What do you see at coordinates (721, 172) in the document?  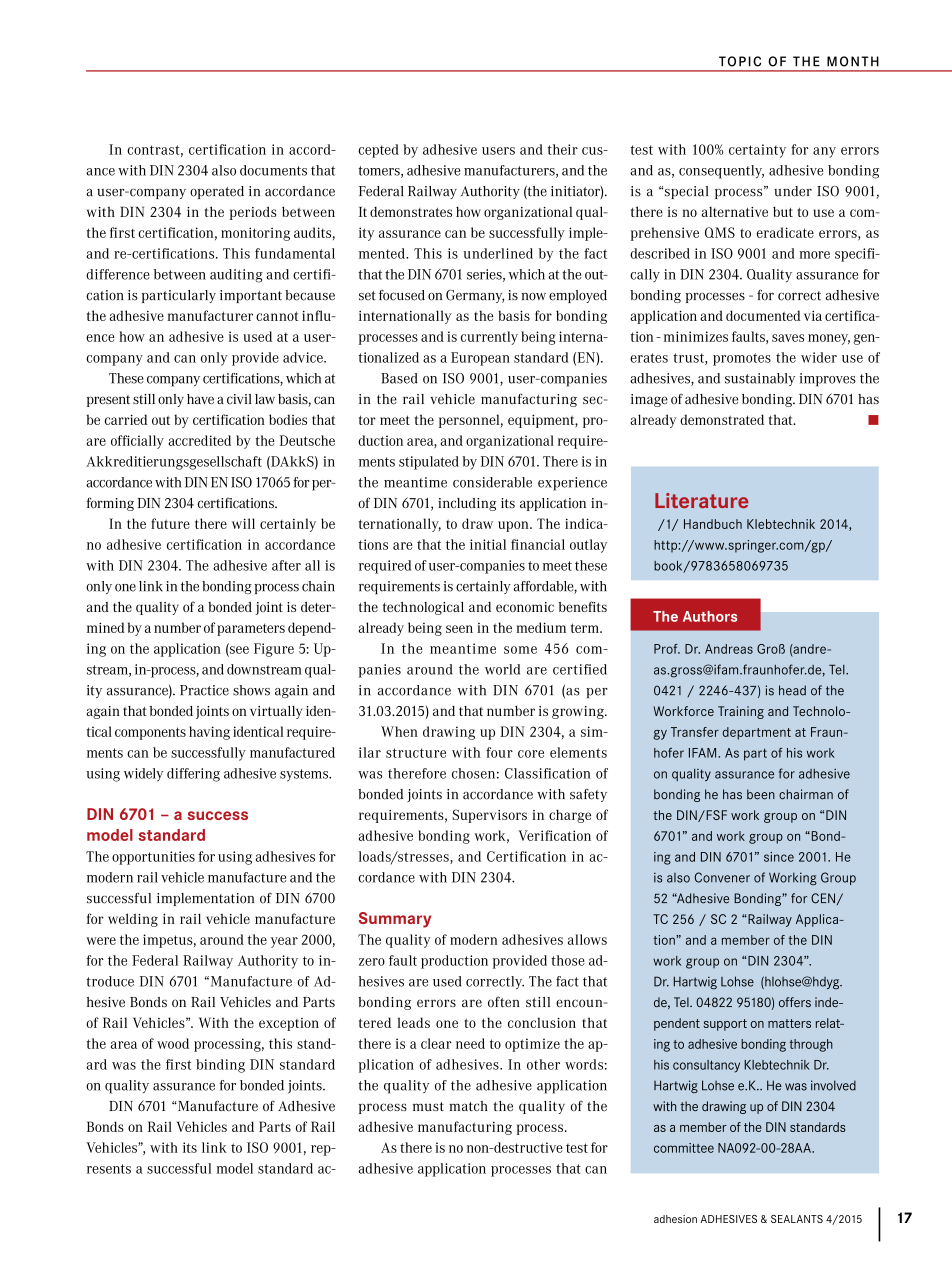 I see `consequently` at bounding box center [721, 172].
